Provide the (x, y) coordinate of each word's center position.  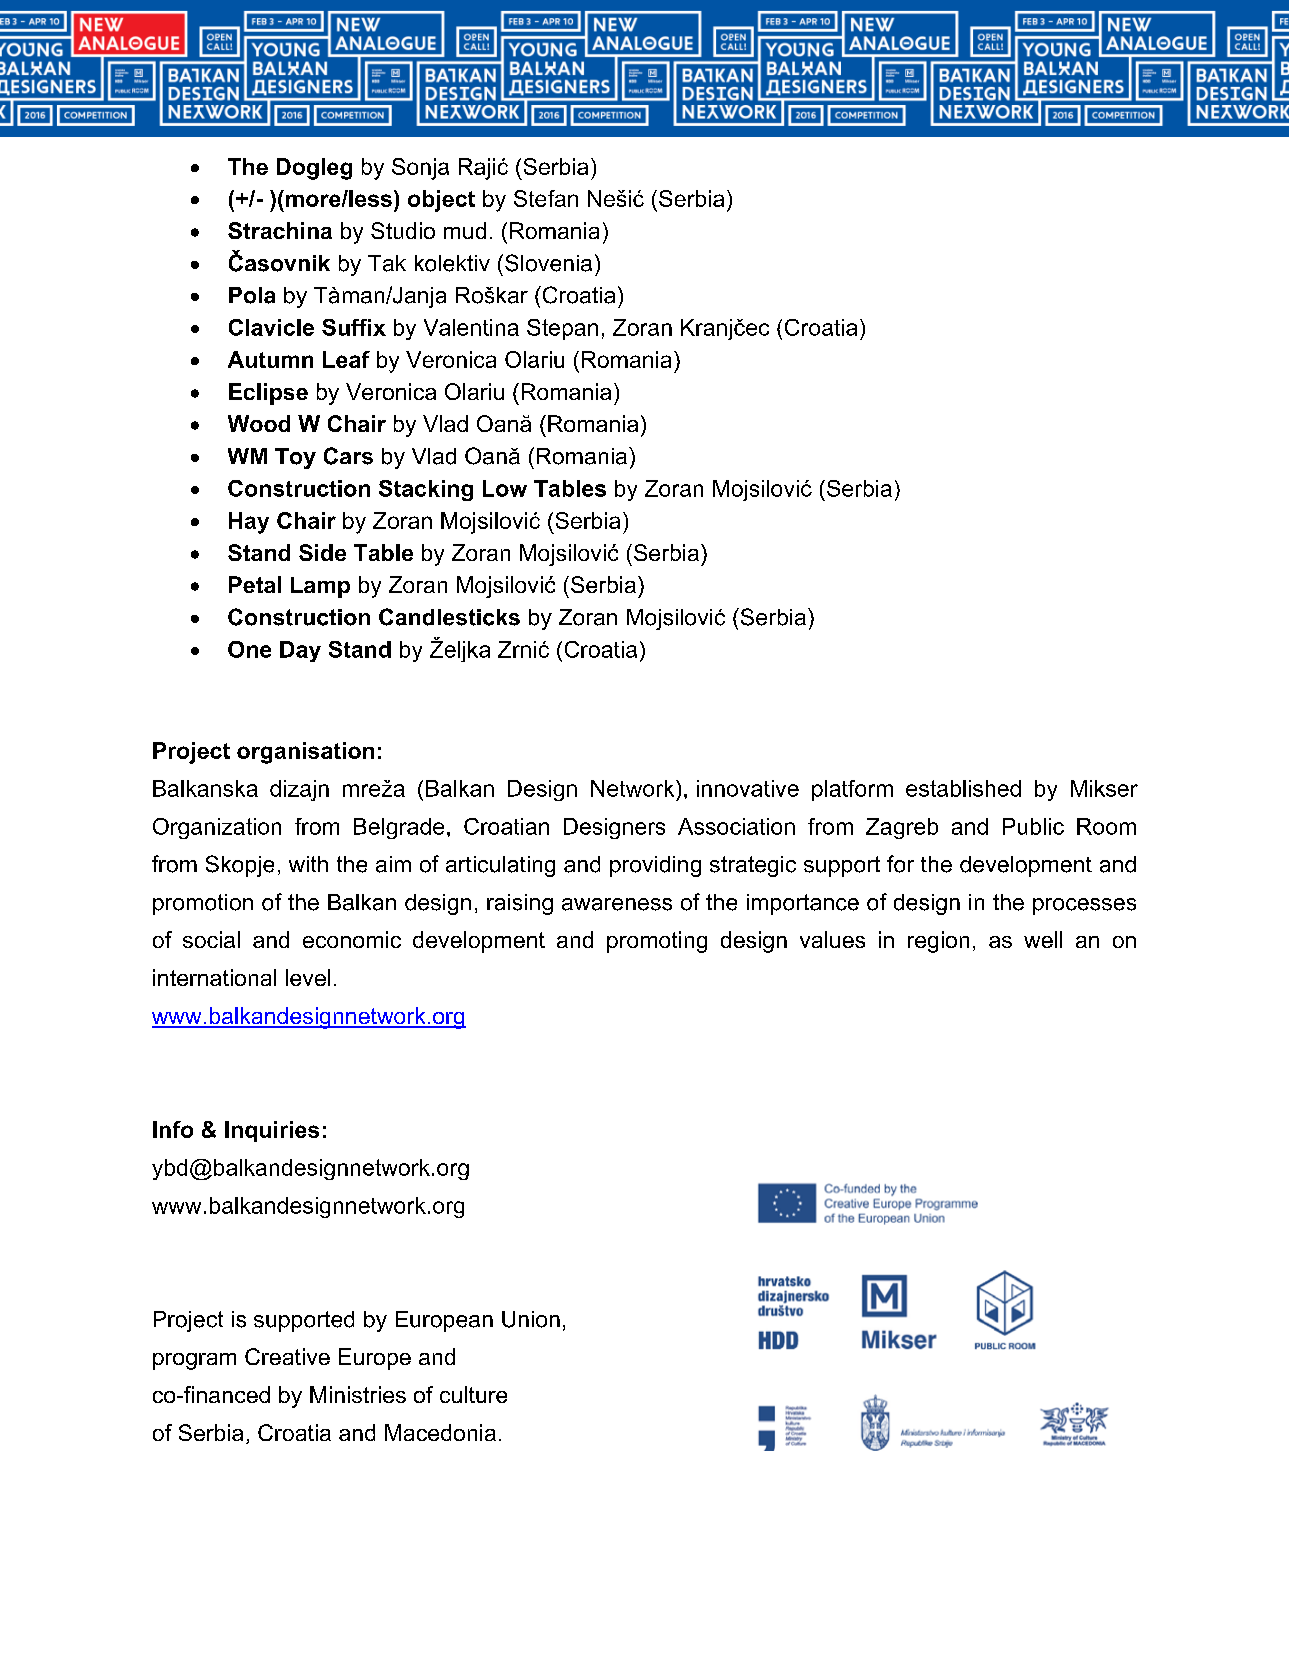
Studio (403, 230)
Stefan (546, 198)
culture (473, 1394)
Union (531, 1319)
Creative (287, 1356)
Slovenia (548, 263)
